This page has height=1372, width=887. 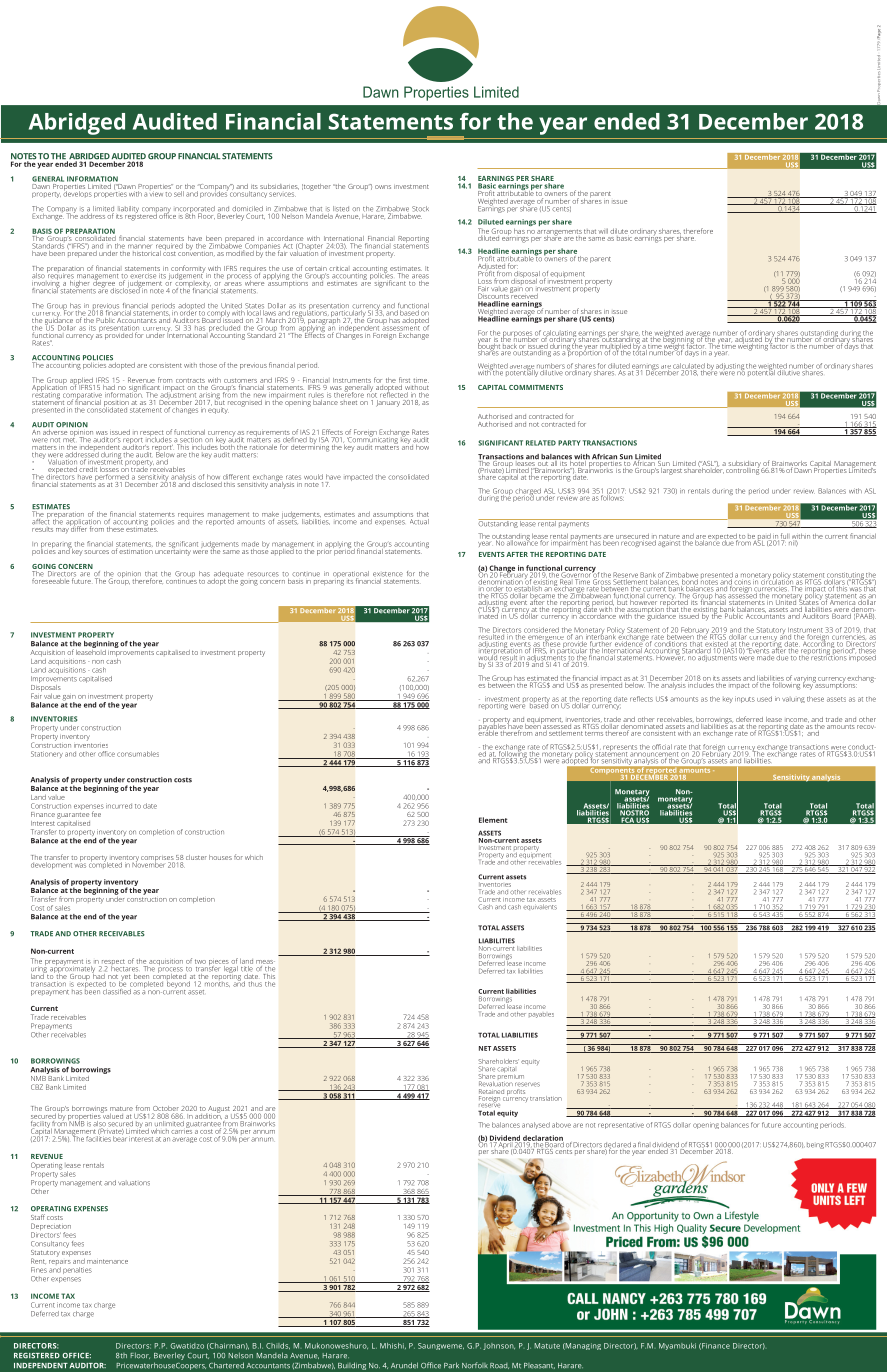 What do you see at coordinates (138, 754) in the page?
I see `consumables` at bounding box center [138, 754].
